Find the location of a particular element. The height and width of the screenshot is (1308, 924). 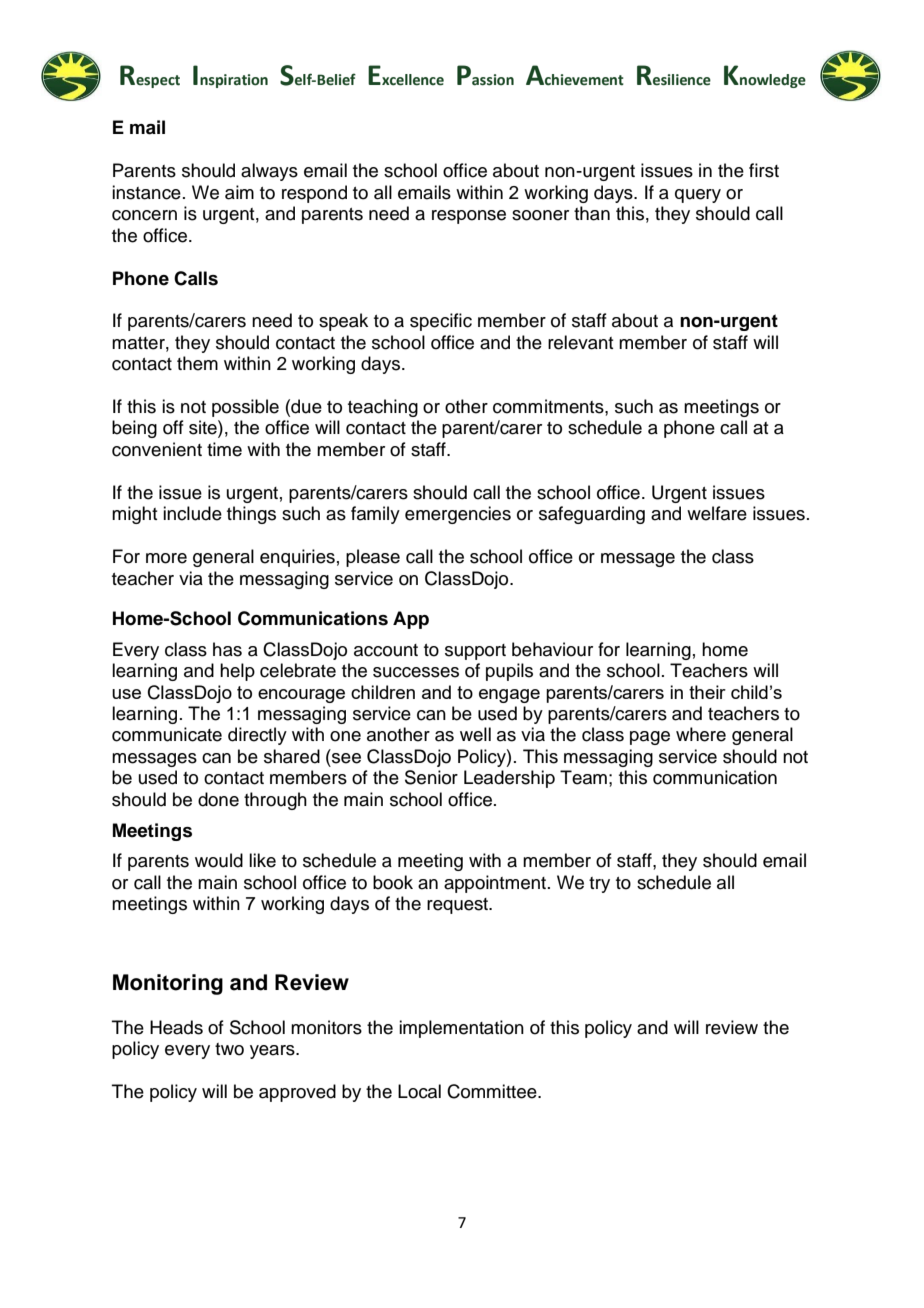

aim is located at coordinates (239, 192).
